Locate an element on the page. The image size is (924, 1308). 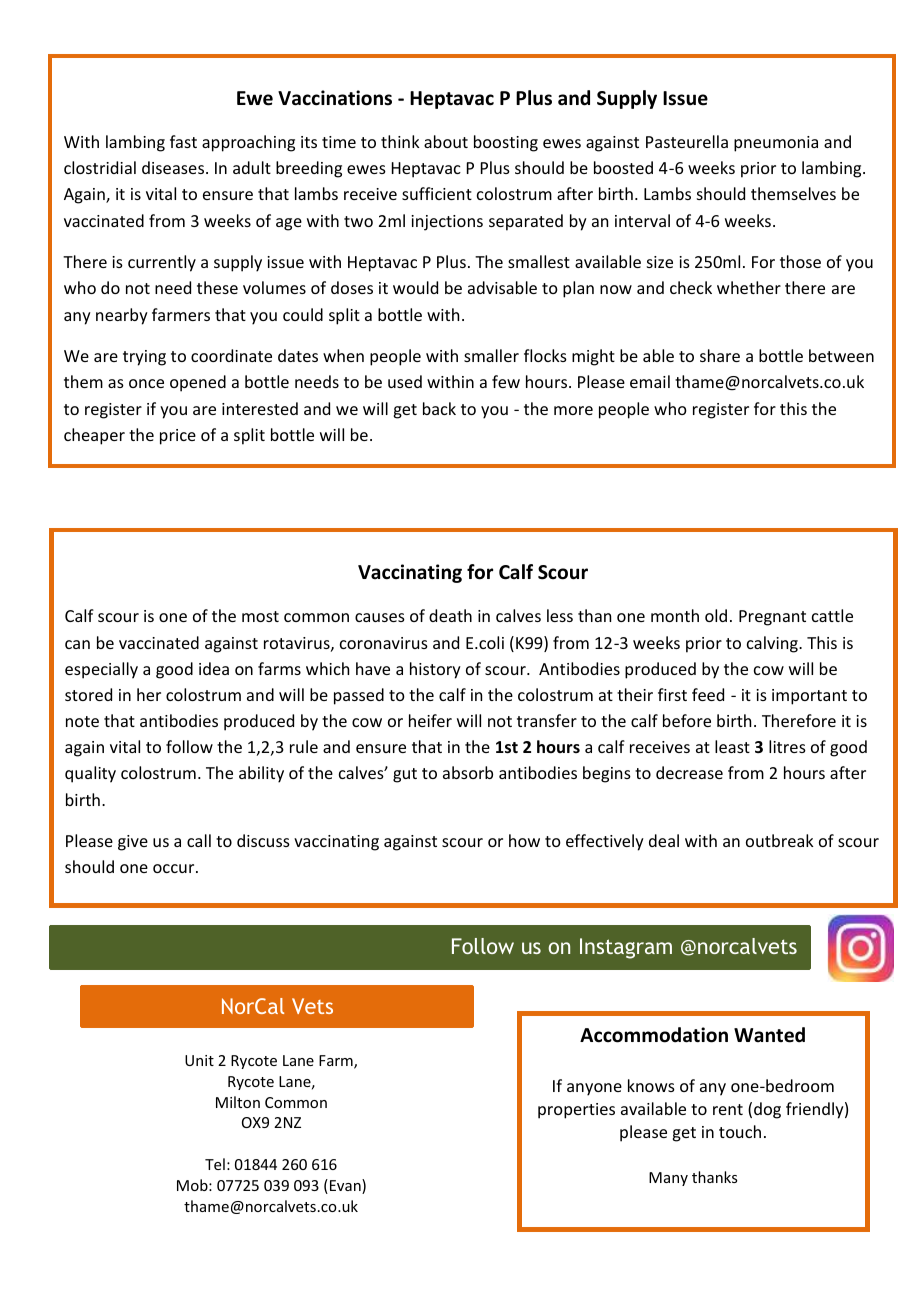
least is located at coordinates (732, 746).
